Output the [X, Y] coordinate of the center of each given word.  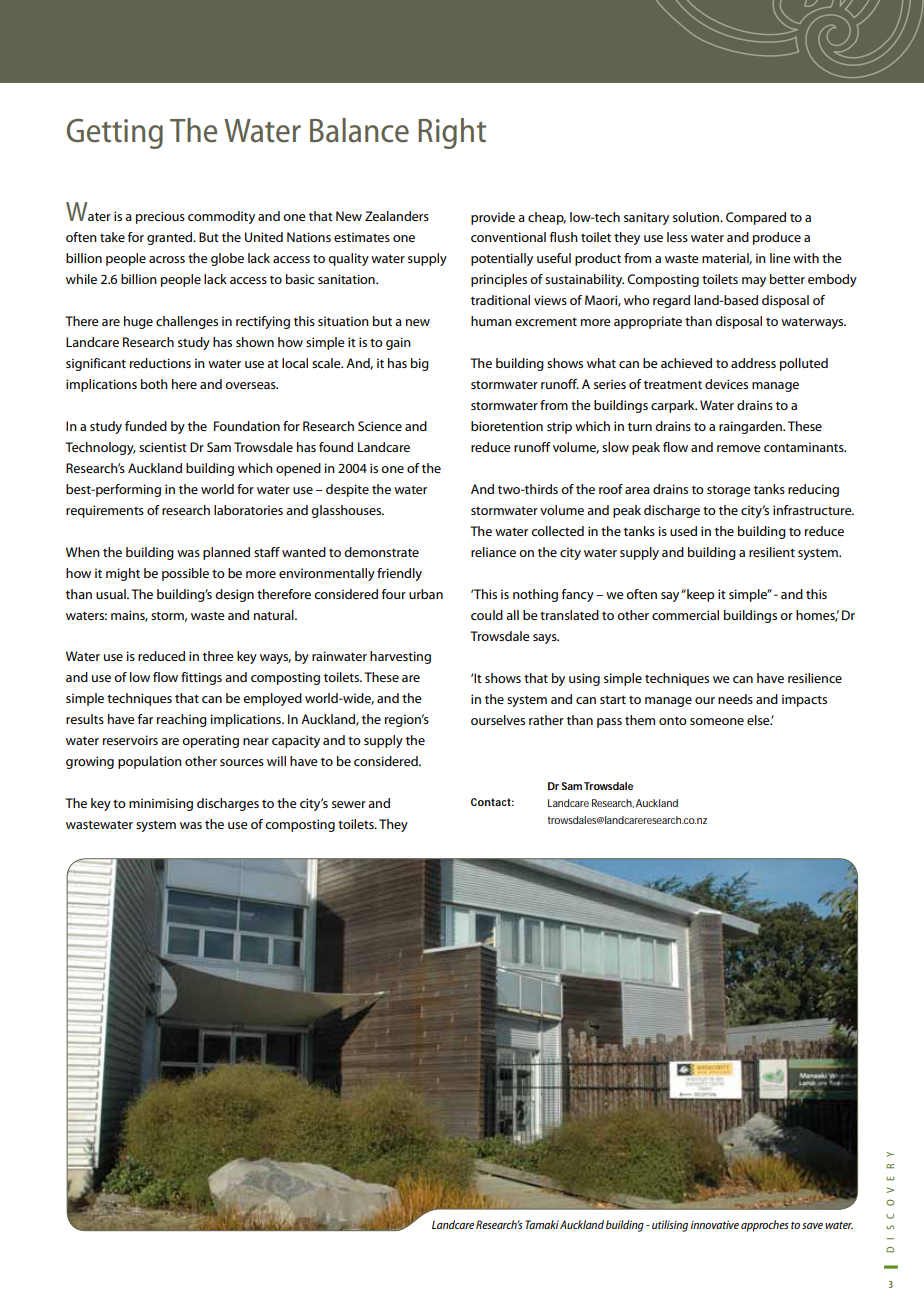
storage [729, 491]
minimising [161, 804]
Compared [756, 218]
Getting [115, 134]
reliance [493, 552]
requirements [105, 511]
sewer [349, 804]
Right [452, 133]
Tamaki [542, 1224]
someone [717, 721]
